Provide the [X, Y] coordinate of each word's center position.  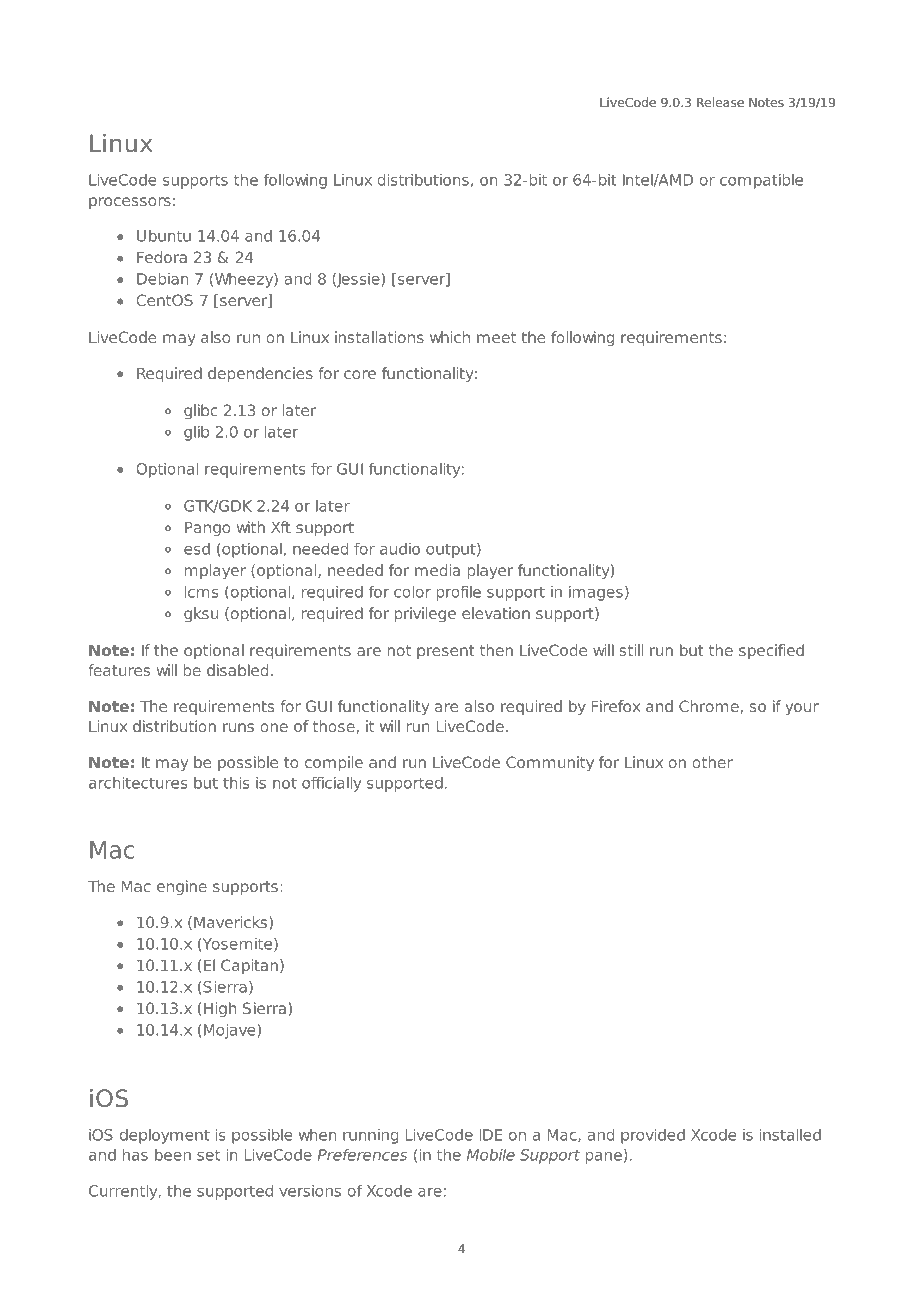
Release [720, 102]
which [450, 337]
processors [130, 203]
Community [550, 763]
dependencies [260, 374]
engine [182, 887]
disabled [237, 670]
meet [496, 337]
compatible [761, 181]
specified [771, 651]
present [446, 652]
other [712, 762]
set [208, 1155]
